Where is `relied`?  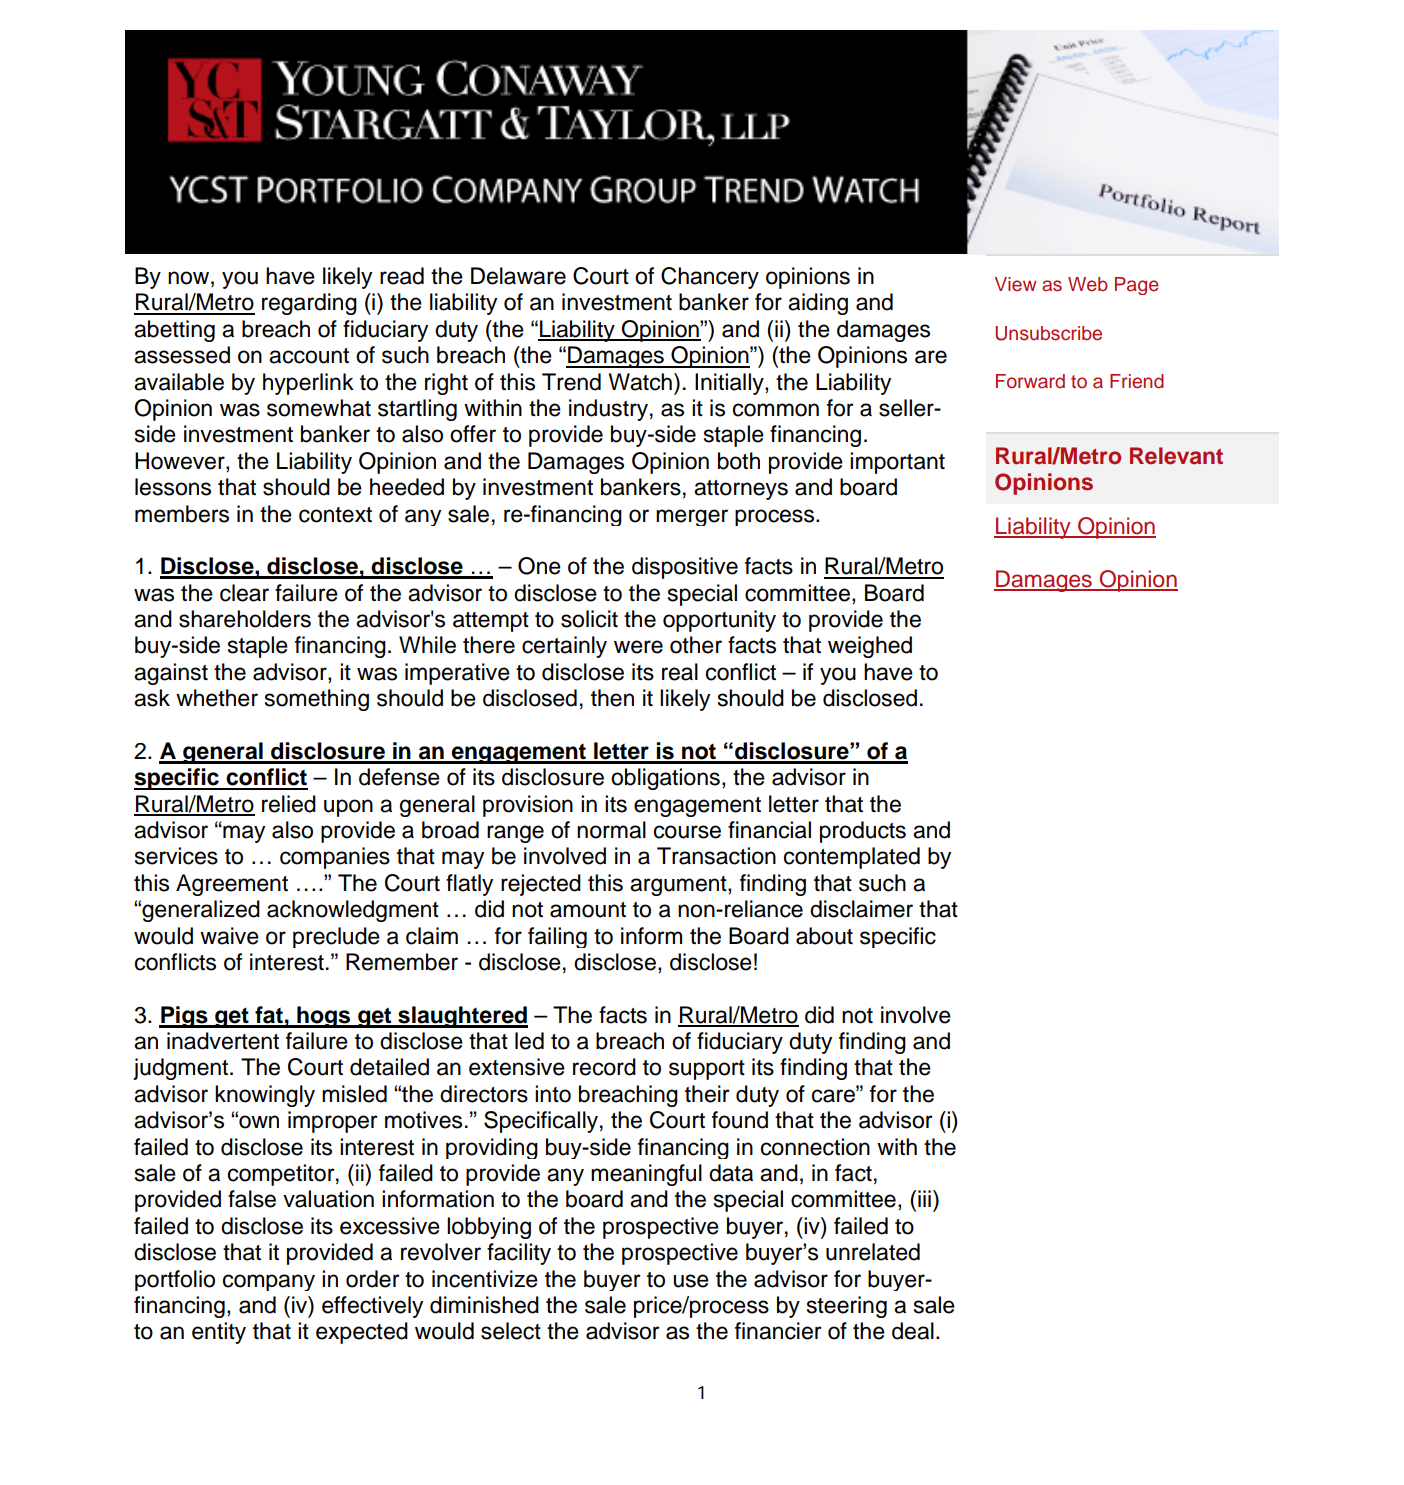 relied is located at coordinates (289, 804).
